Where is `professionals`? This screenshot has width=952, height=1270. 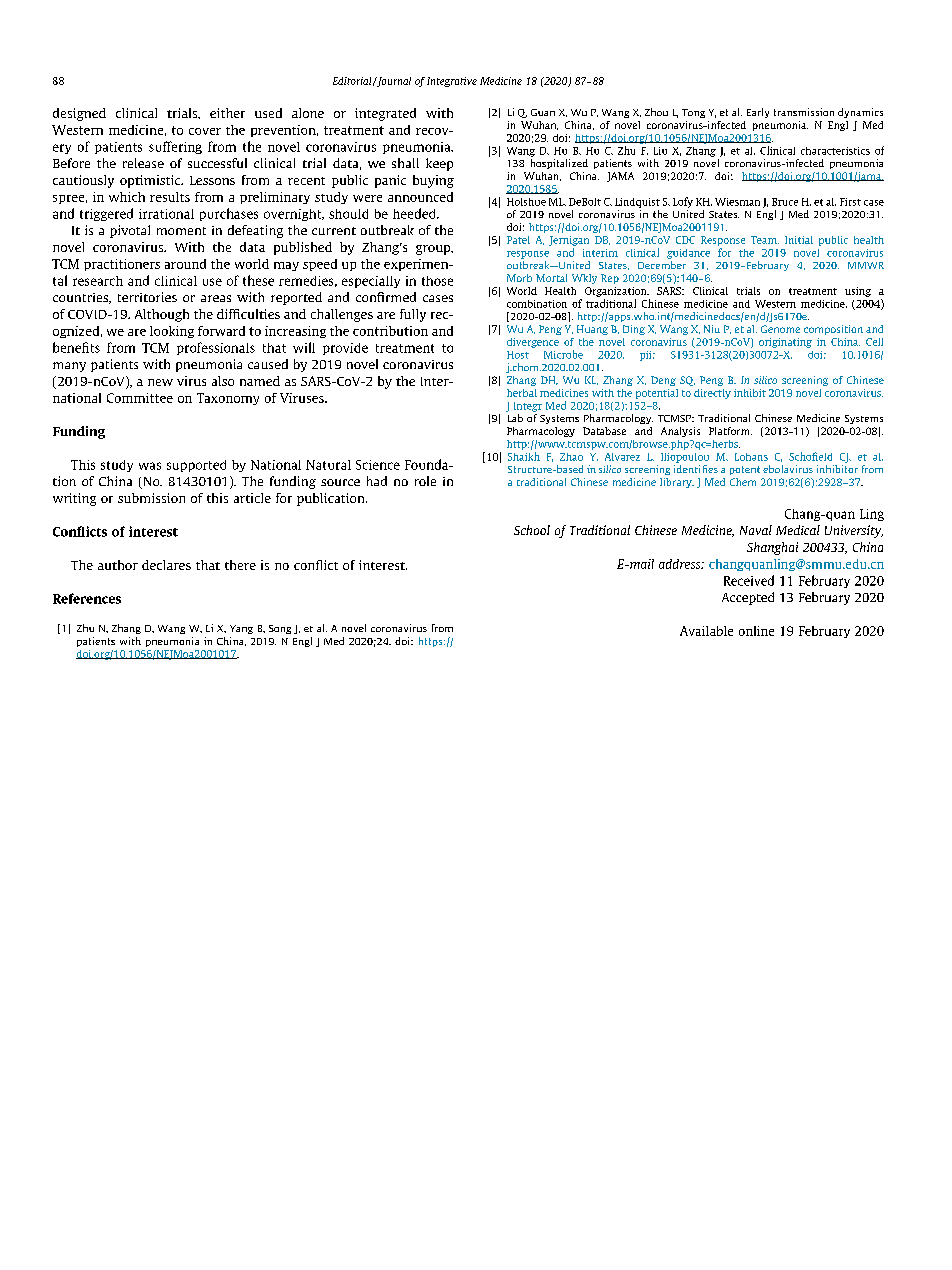
professionals is located at coordinates (216, 348).
